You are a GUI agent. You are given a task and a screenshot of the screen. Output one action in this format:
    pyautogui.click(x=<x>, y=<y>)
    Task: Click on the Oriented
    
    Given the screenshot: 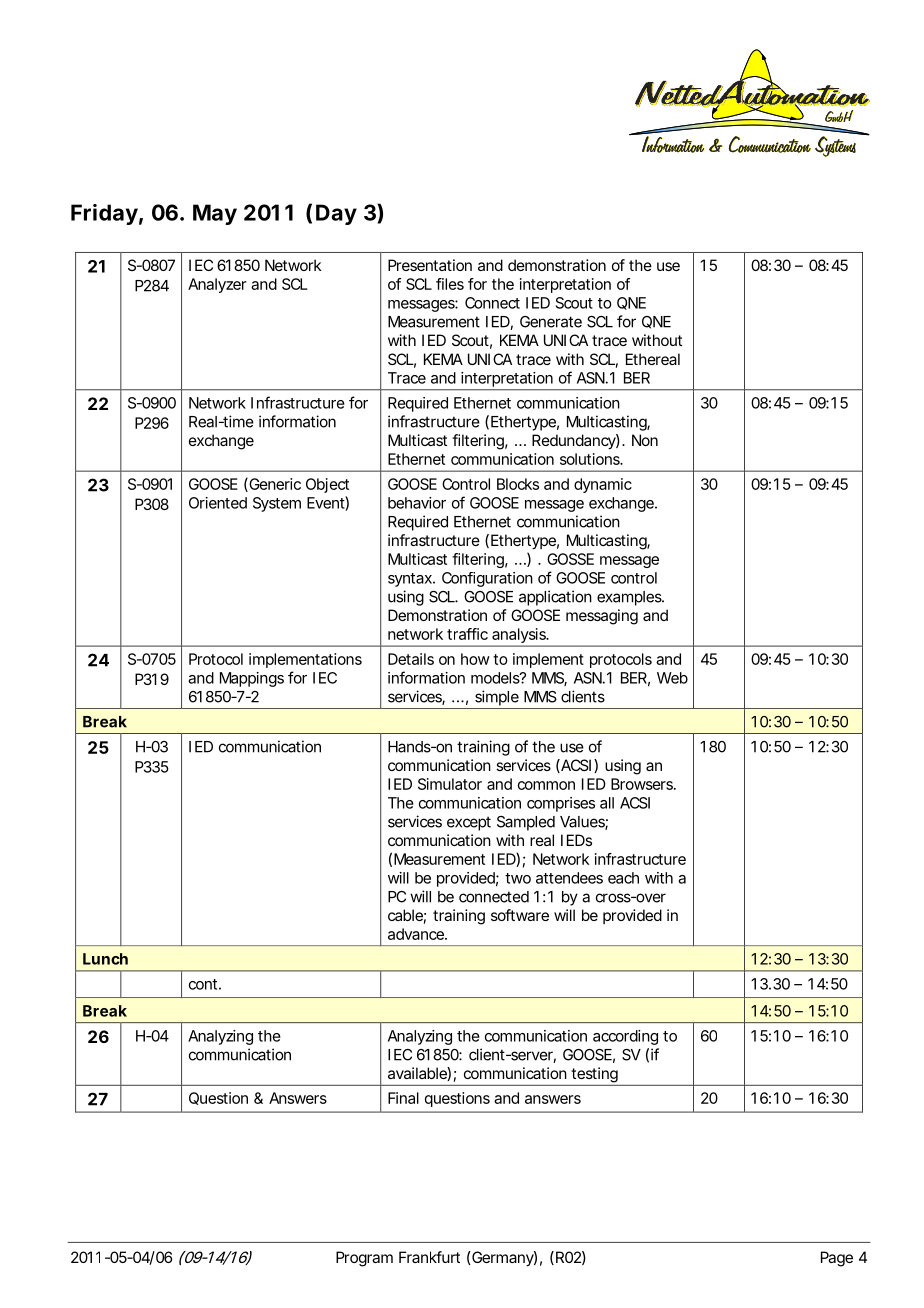 What is the action you would take?
    pyautogui.click(x=218, y=503)
